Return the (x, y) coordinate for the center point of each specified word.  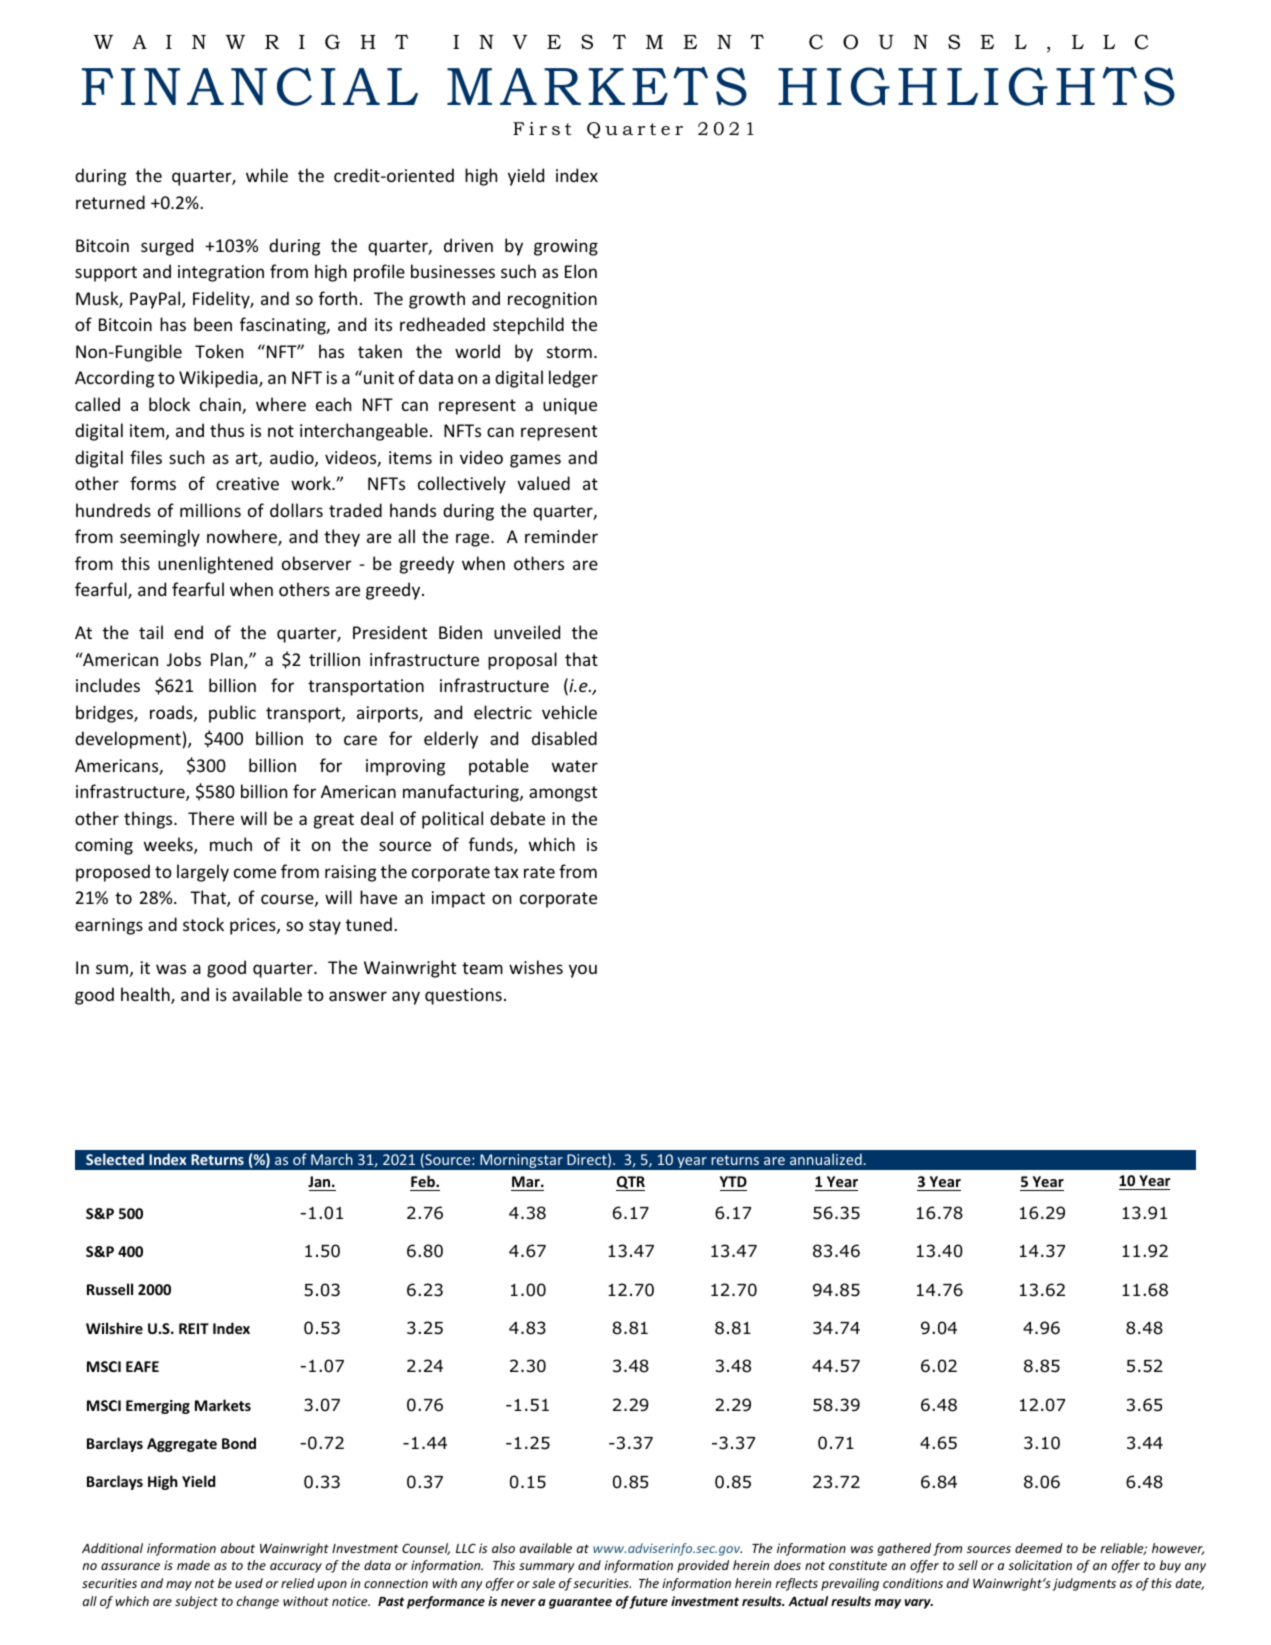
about (238, 1548)
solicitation (1040, 1565)
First (542, 128)
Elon (581, 271)
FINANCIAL (250, 86)
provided (703, 1566)
